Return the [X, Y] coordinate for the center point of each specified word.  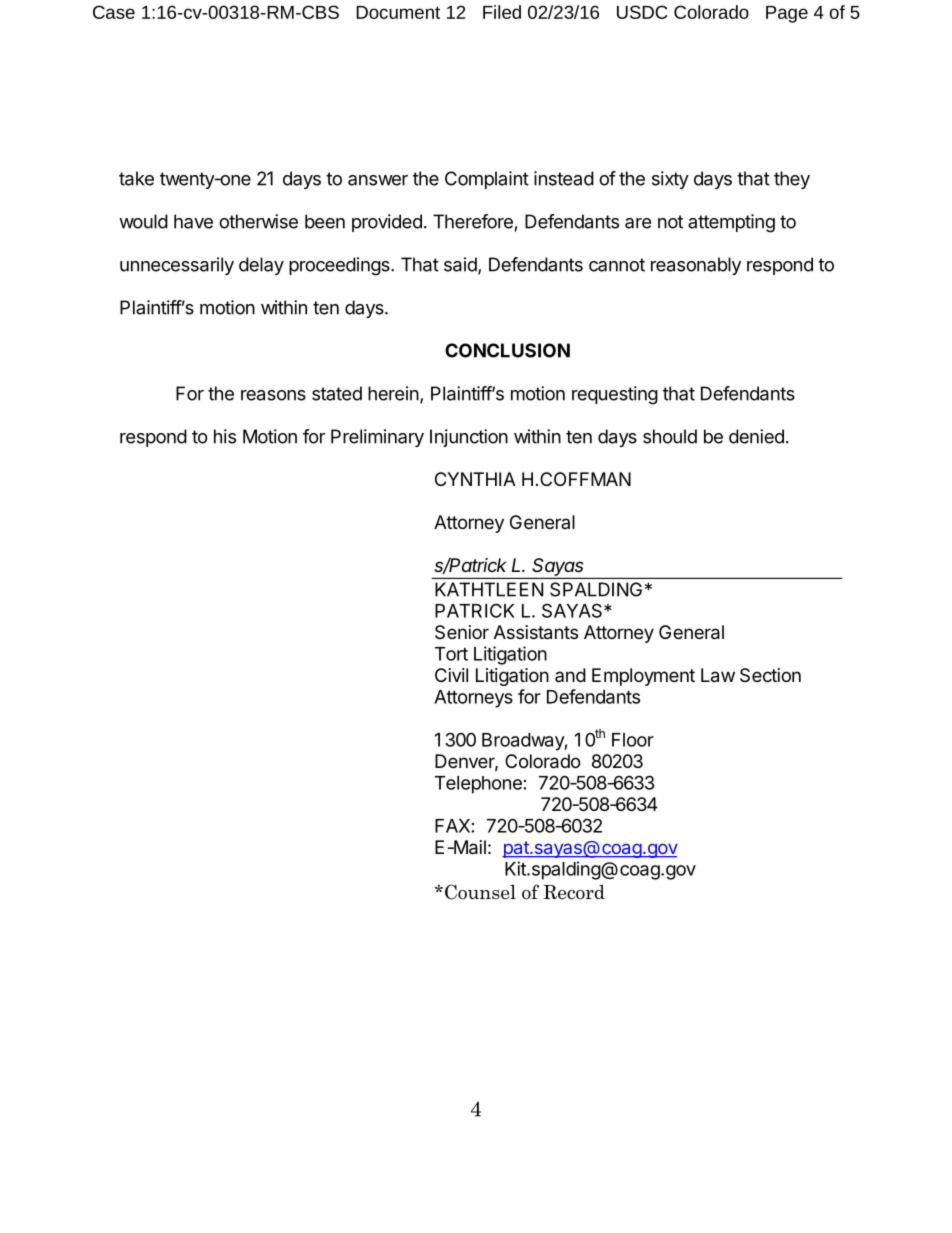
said [461, 265]
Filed [502, 12]
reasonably [696, 266]
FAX [452, 826]
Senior [462, 632]
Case [114, 12]
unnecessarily [177, 266]
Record [574, 892]
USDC [642, 12]
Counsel [480, 892]
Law [718, 675]
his [225, 436]
